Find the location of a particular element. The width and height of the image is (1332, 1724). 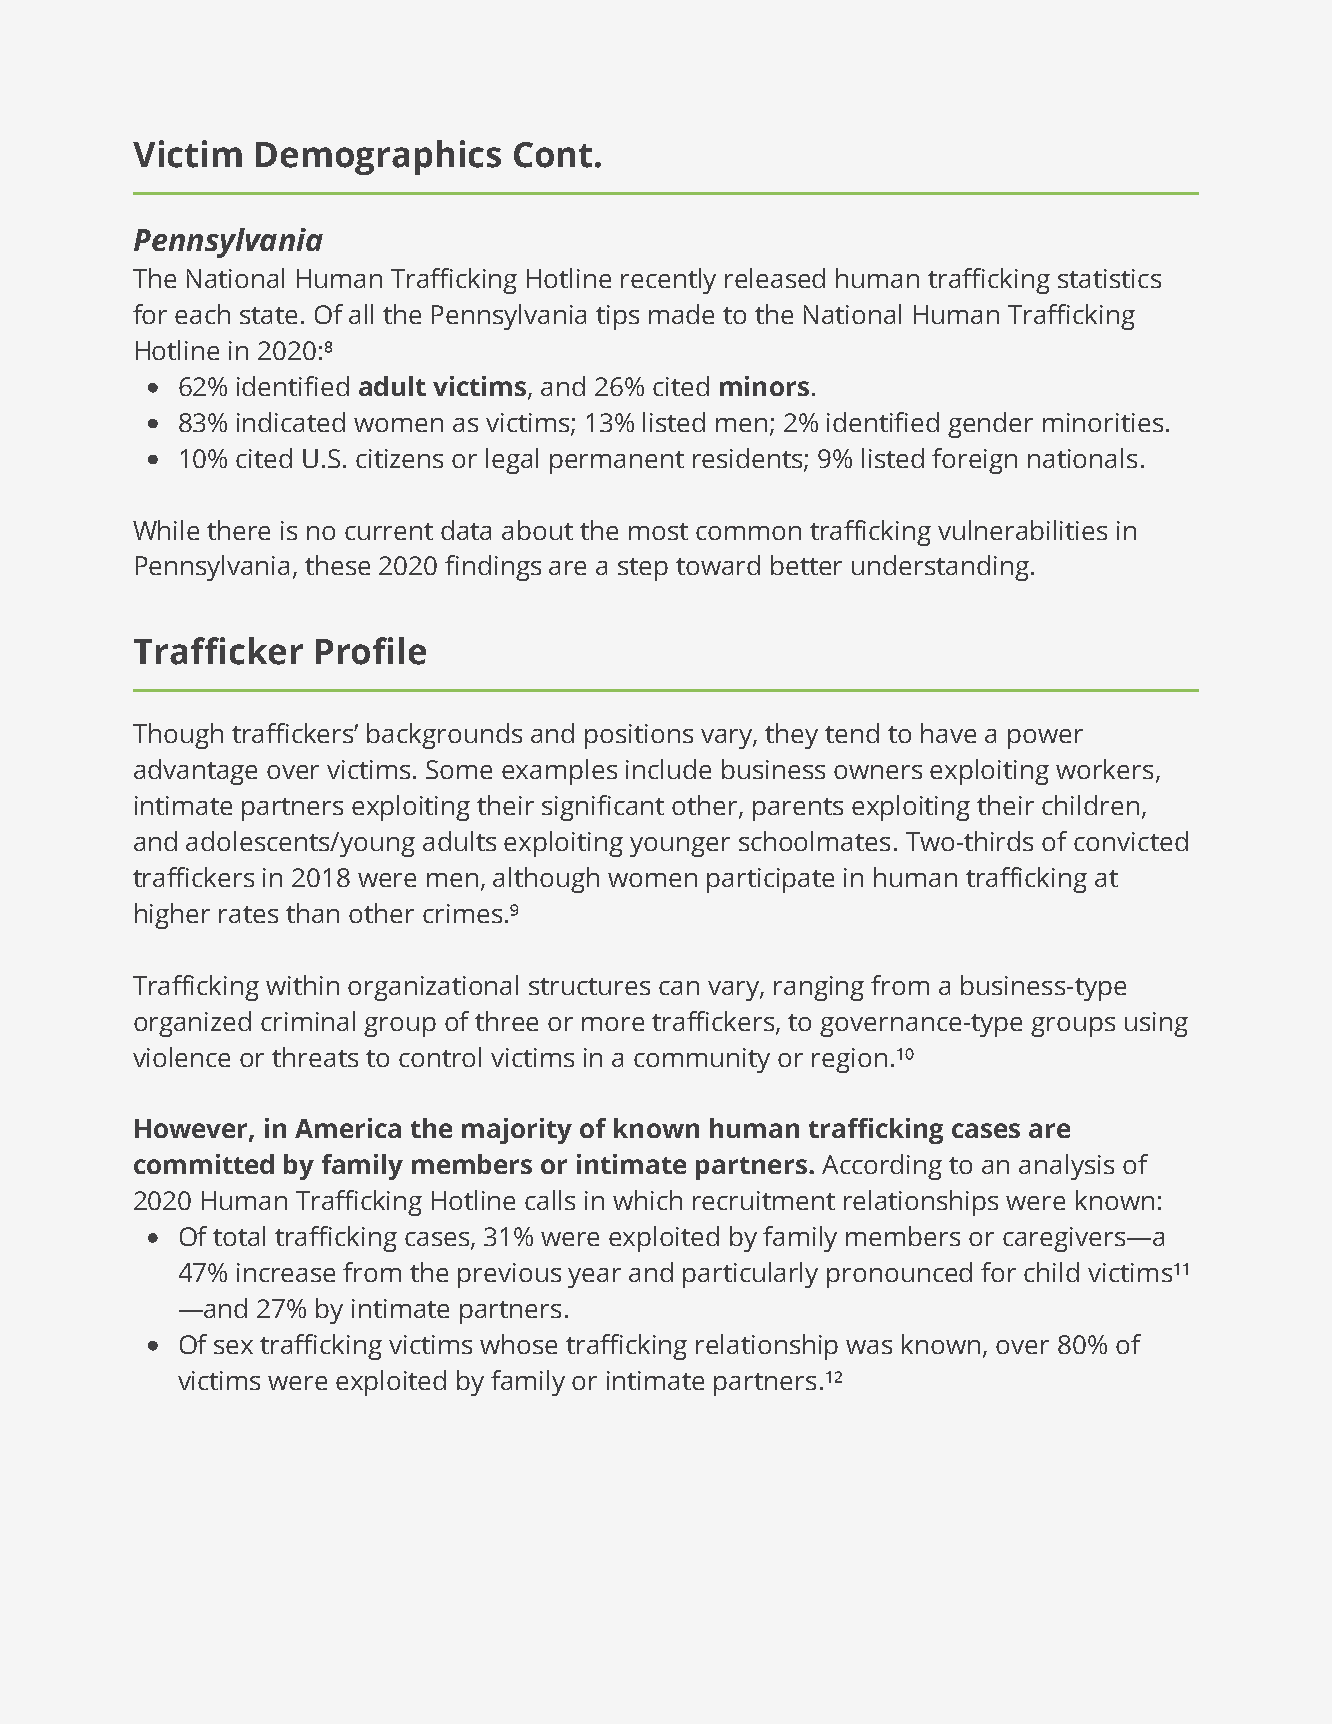

include is located at coordinates (668, 769).
